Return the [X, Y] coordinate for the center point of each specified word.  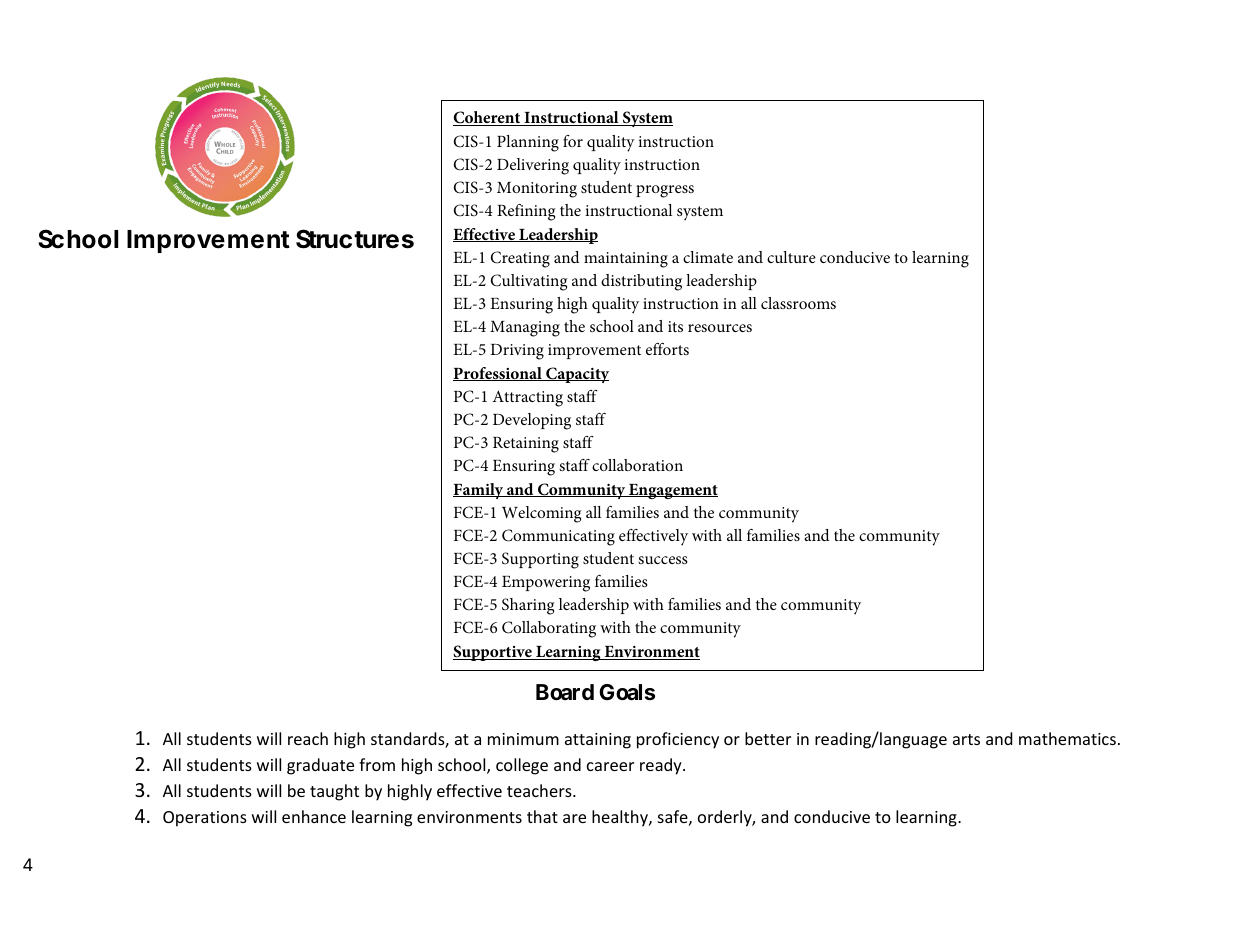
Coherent [488, 118]
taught [334, 792]
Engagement [672, 491]
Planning [528, 143]
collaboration [637, 465]
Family [479, 491]
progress [665, 191]
